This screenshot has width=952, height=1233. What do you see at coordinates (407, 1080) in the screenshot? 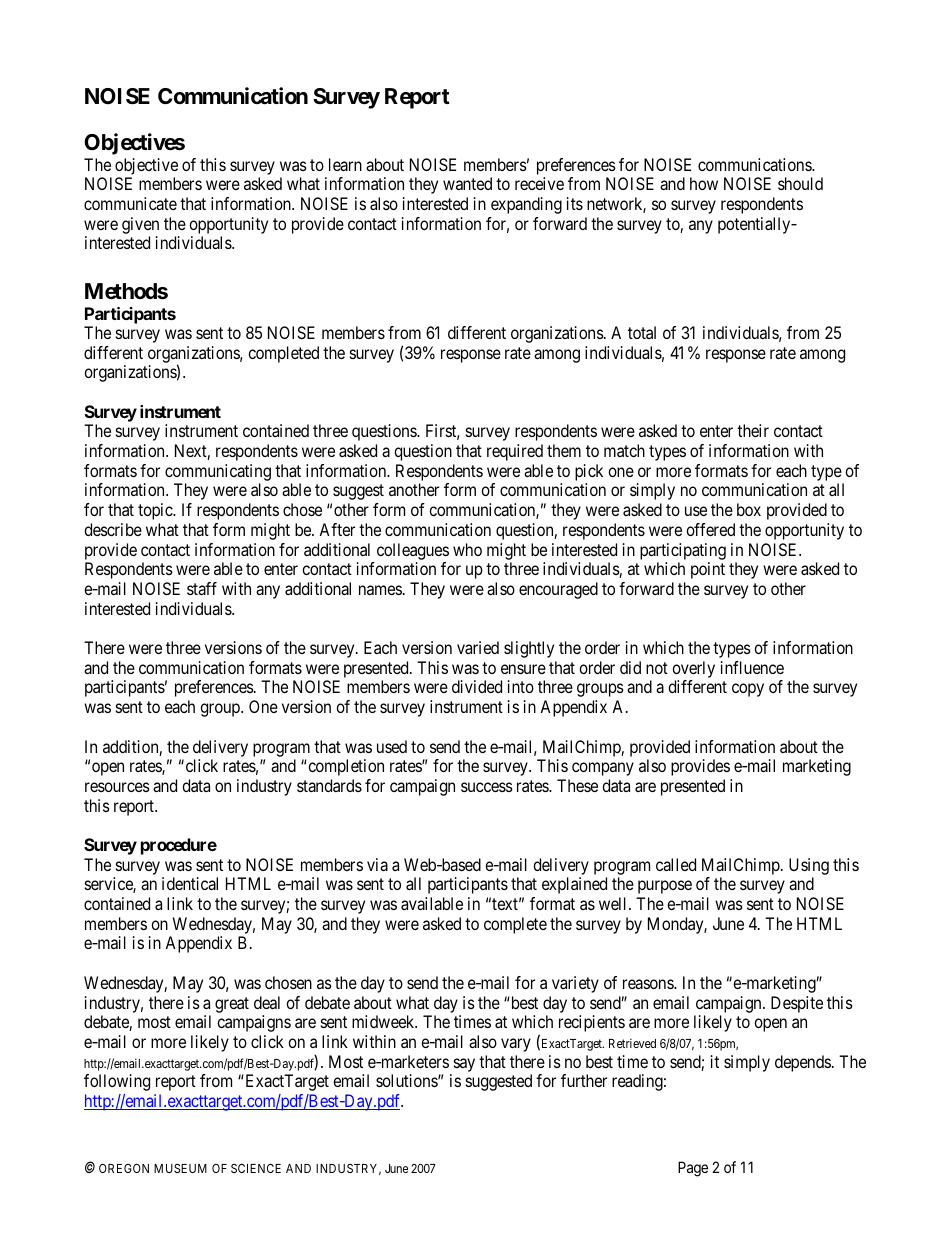
I see `solutions` at bounding box center [407, 1080].
